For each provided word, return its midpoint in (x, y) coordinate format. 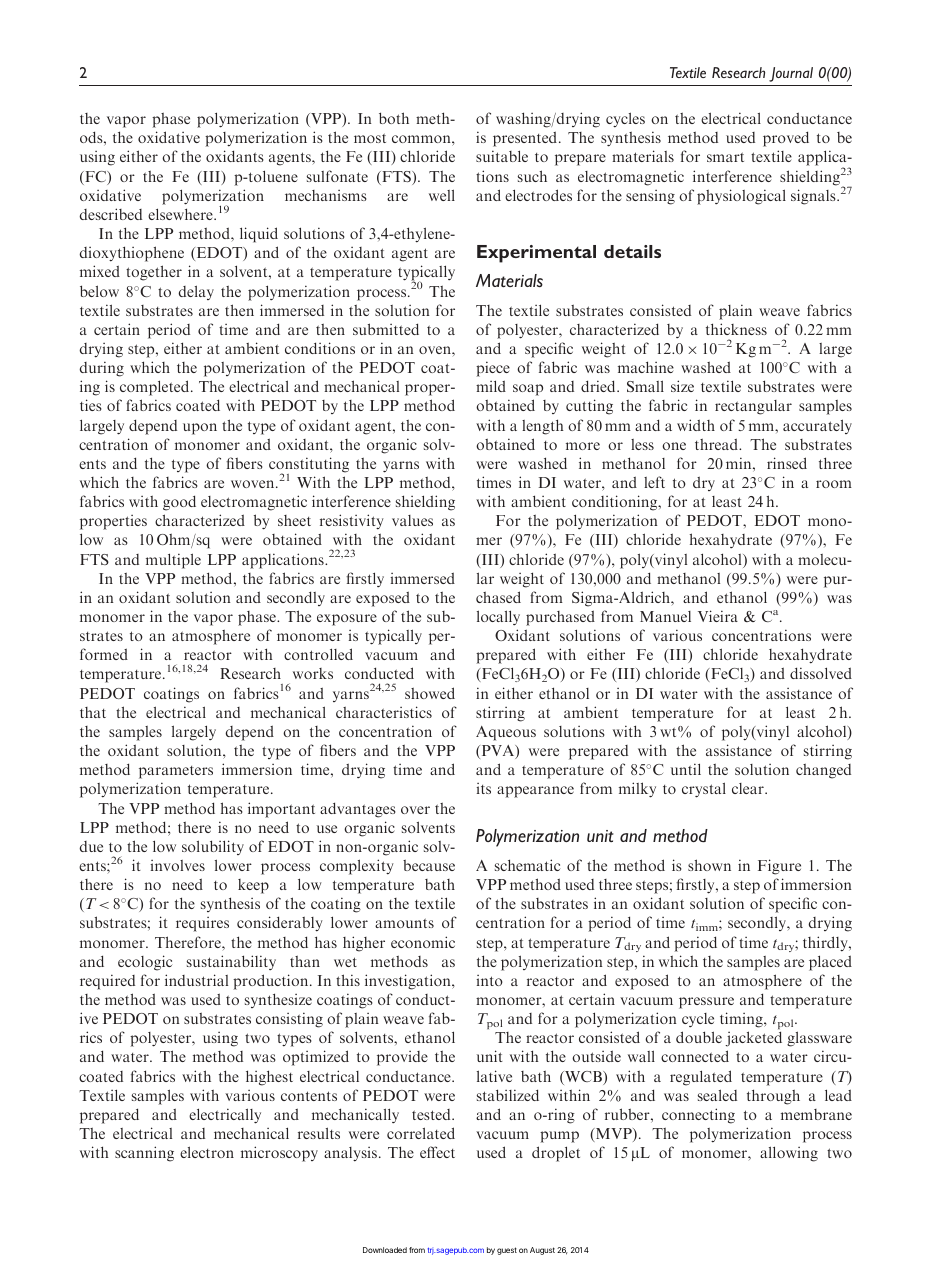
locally (498, 617)
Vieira (718, 616)
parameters (176, 772)
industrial (196, 980)
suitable (502, 156)
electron (207, 1152)
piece (493, 369)
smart (725, 157)
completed (156, 388)
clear (749, 788)
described (110, 214)
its (484, 788)
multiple (173, 561)
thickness (736, 329)
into (490, 980)
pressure (706, 1003)
